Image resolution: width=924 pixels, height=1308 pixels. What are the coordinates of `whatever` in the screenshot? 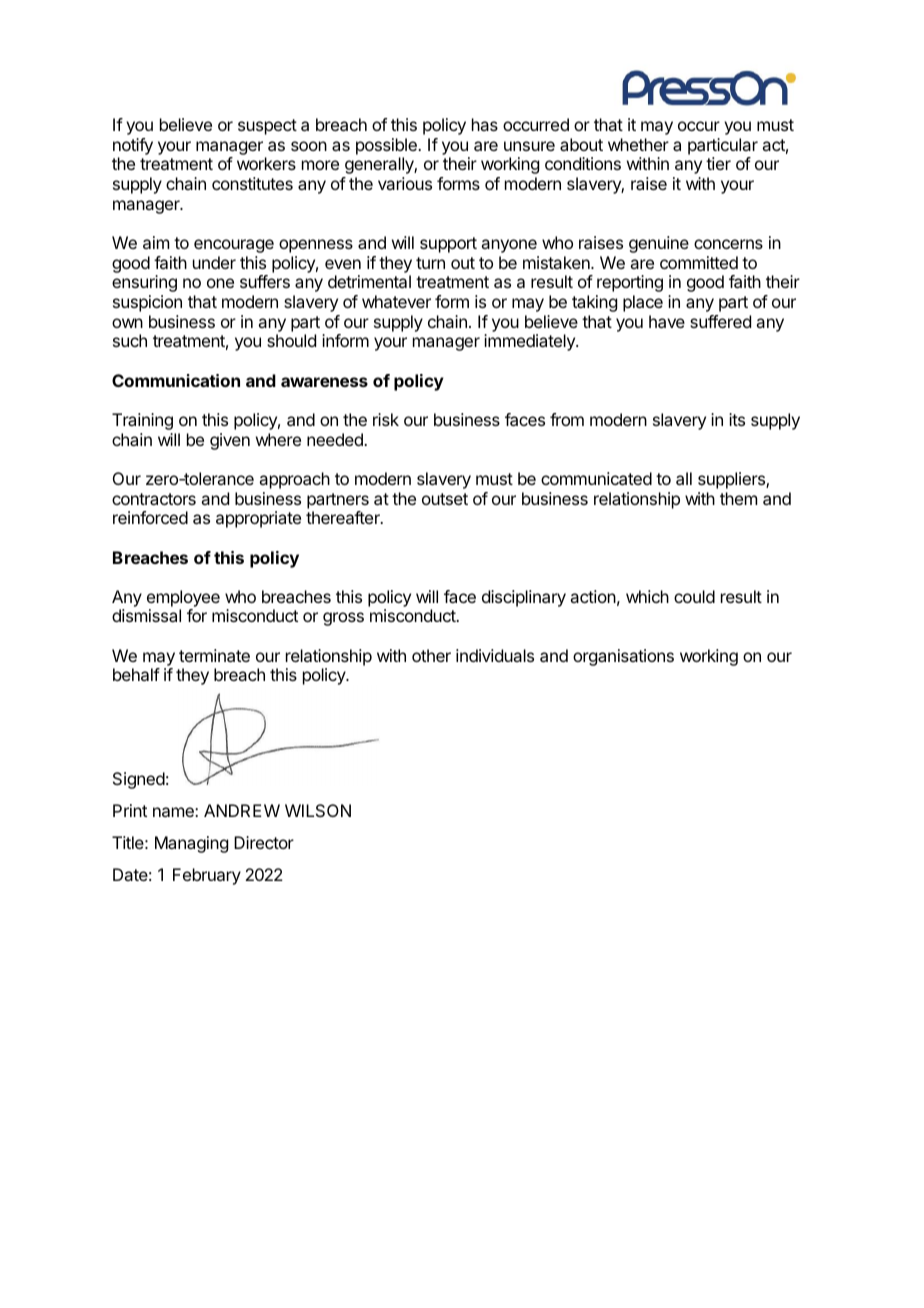 It's located at (396, 301).
